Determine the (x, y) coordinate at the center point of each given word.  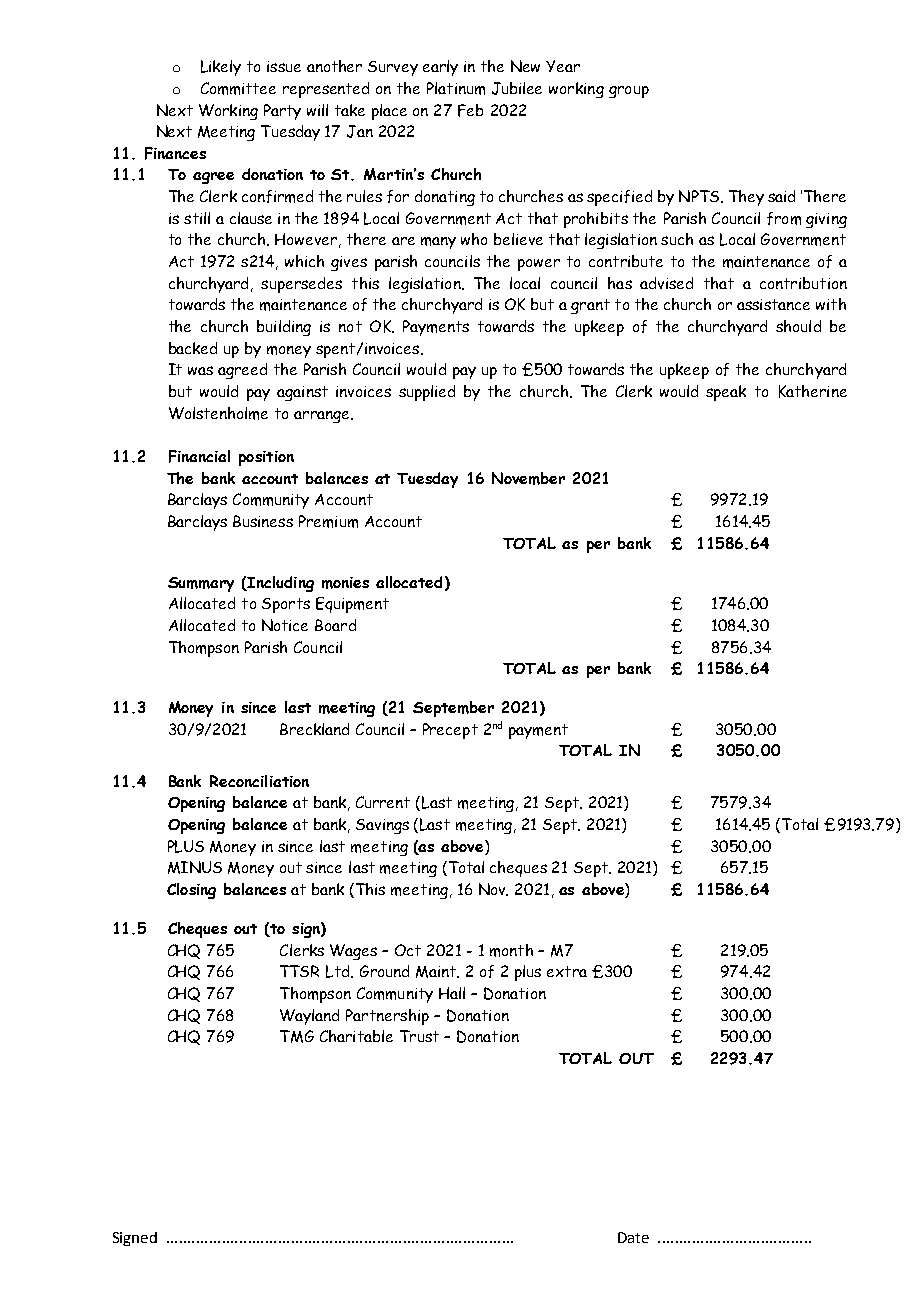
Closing (191, 891)
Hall (452, 993)
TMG (297, 1036)
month (511, 950)
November (528, 478)
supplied (427, 393)
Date (633, 1237)
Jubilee (517, 88)
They (746, 198)
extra (567, 971)
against (302, 393)
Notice (285, 625)
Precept (450, 731)
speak (726, 393)
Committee (238, 88)
